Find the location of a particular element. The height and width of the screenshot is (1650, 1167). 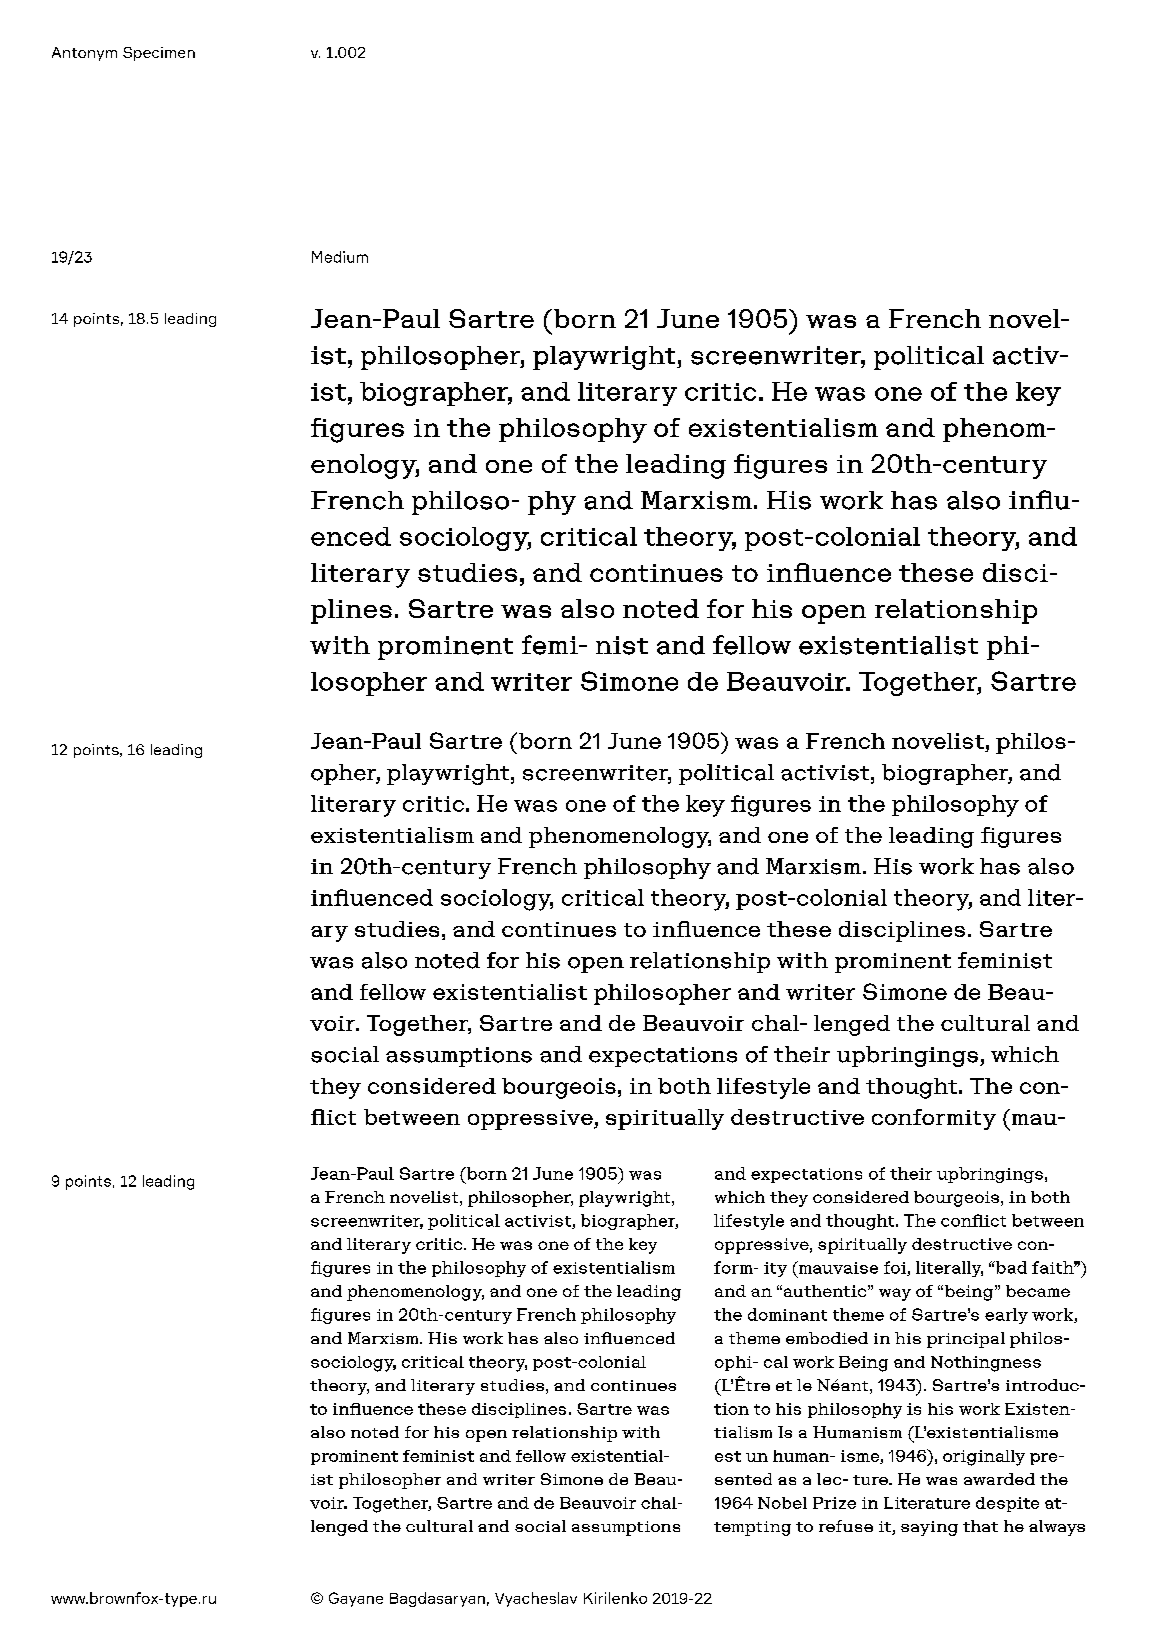

Vyacheslav is located at coordinates (536, 1599).
